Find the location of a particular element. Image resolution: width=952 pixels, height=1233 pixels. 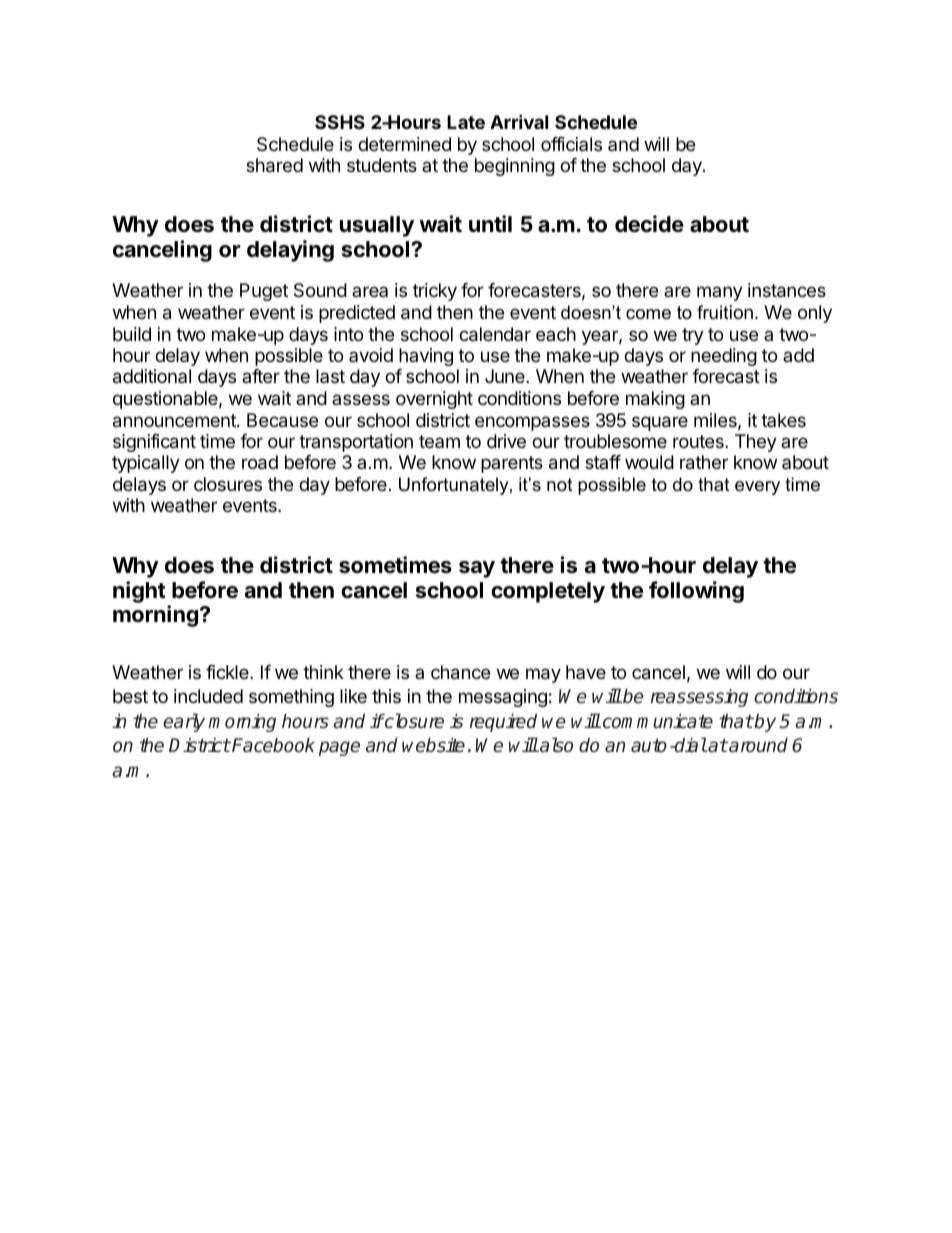

team is located at coordinates (439, 441).
